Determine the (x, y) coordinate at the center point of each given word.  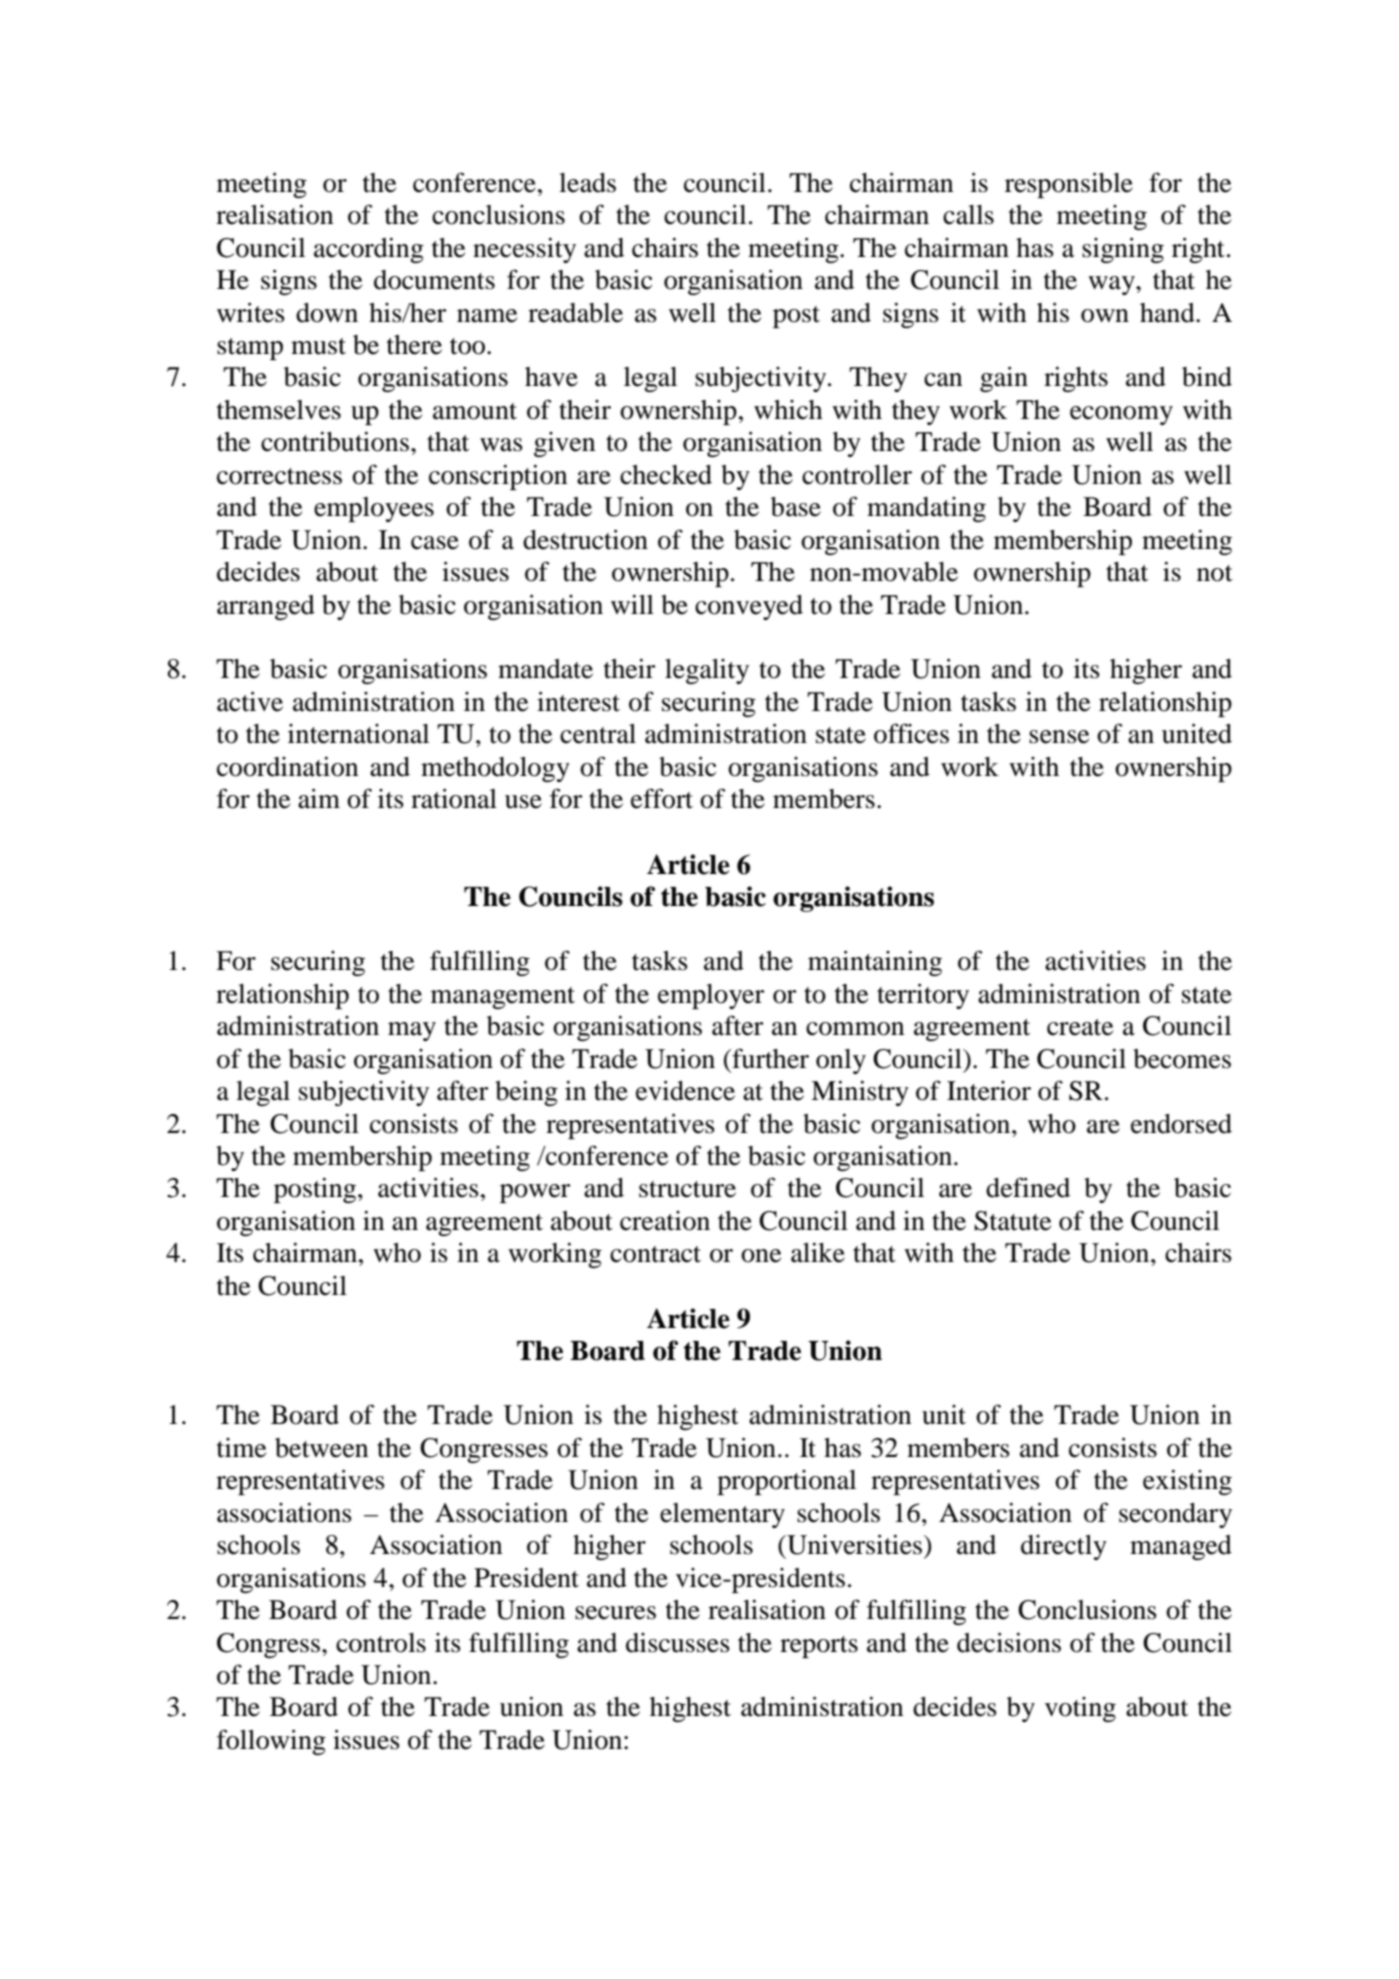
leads (587, 183)
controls (381, 1643)
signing (1123, 250)
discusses (678, 1643)
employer (711, 996)
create (1080, 1027)
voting (1080, 1709)
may (412, 1031)
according (369, 250)
